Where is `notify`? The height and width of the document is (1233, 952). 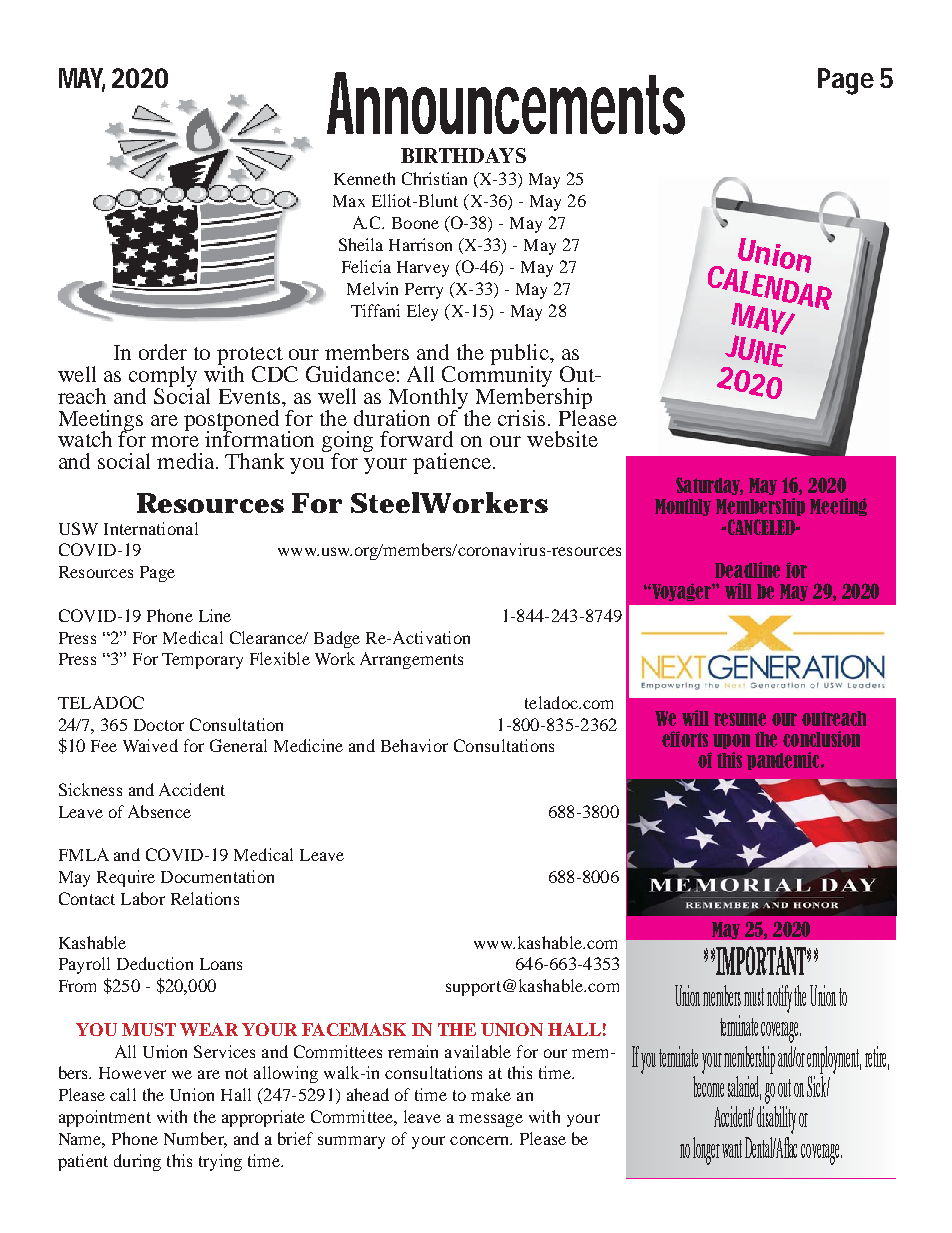 notify is located at coordinates (779, 999).
